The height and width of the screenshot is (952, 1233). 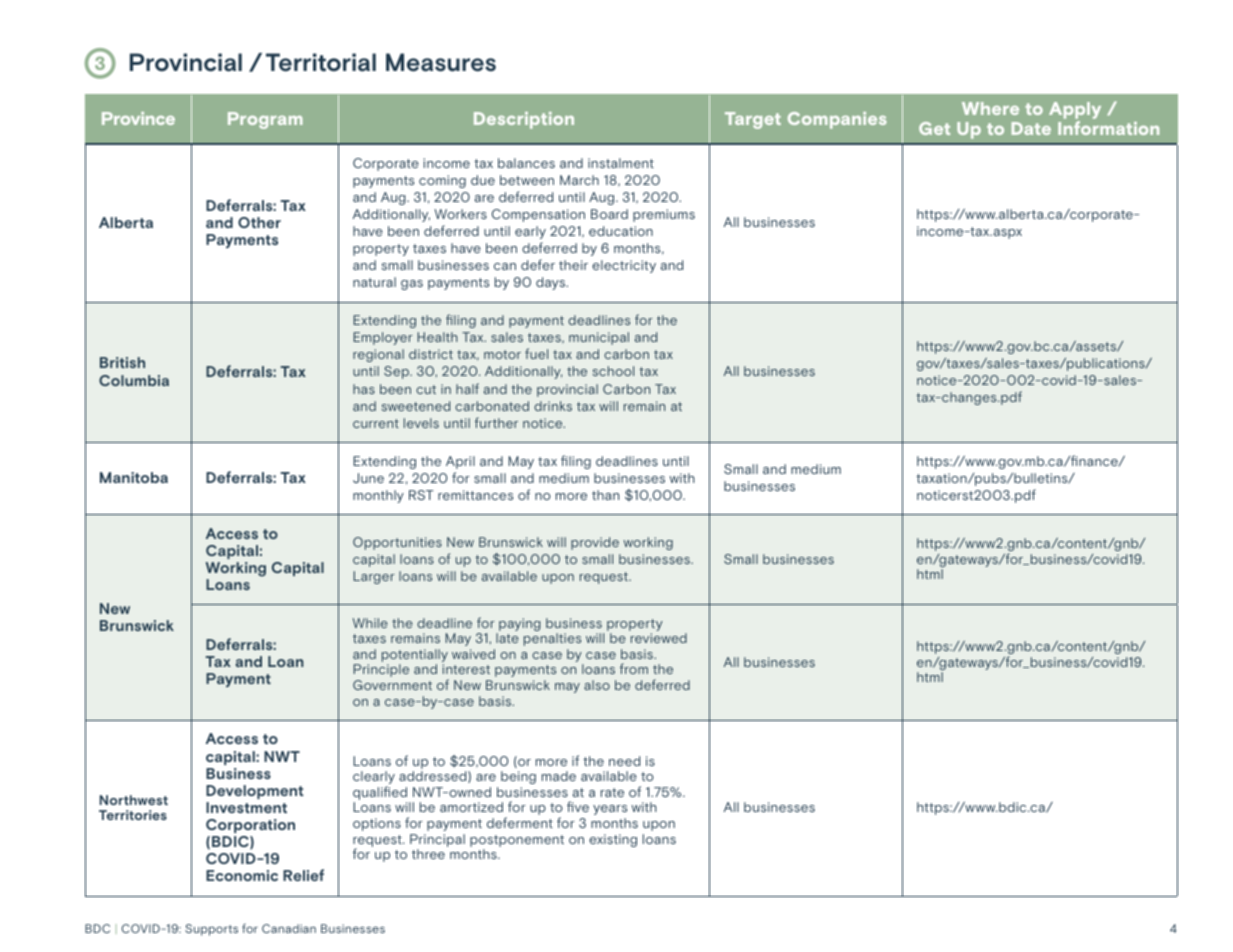 I want to click on Description, so click(x=524, y=120).
